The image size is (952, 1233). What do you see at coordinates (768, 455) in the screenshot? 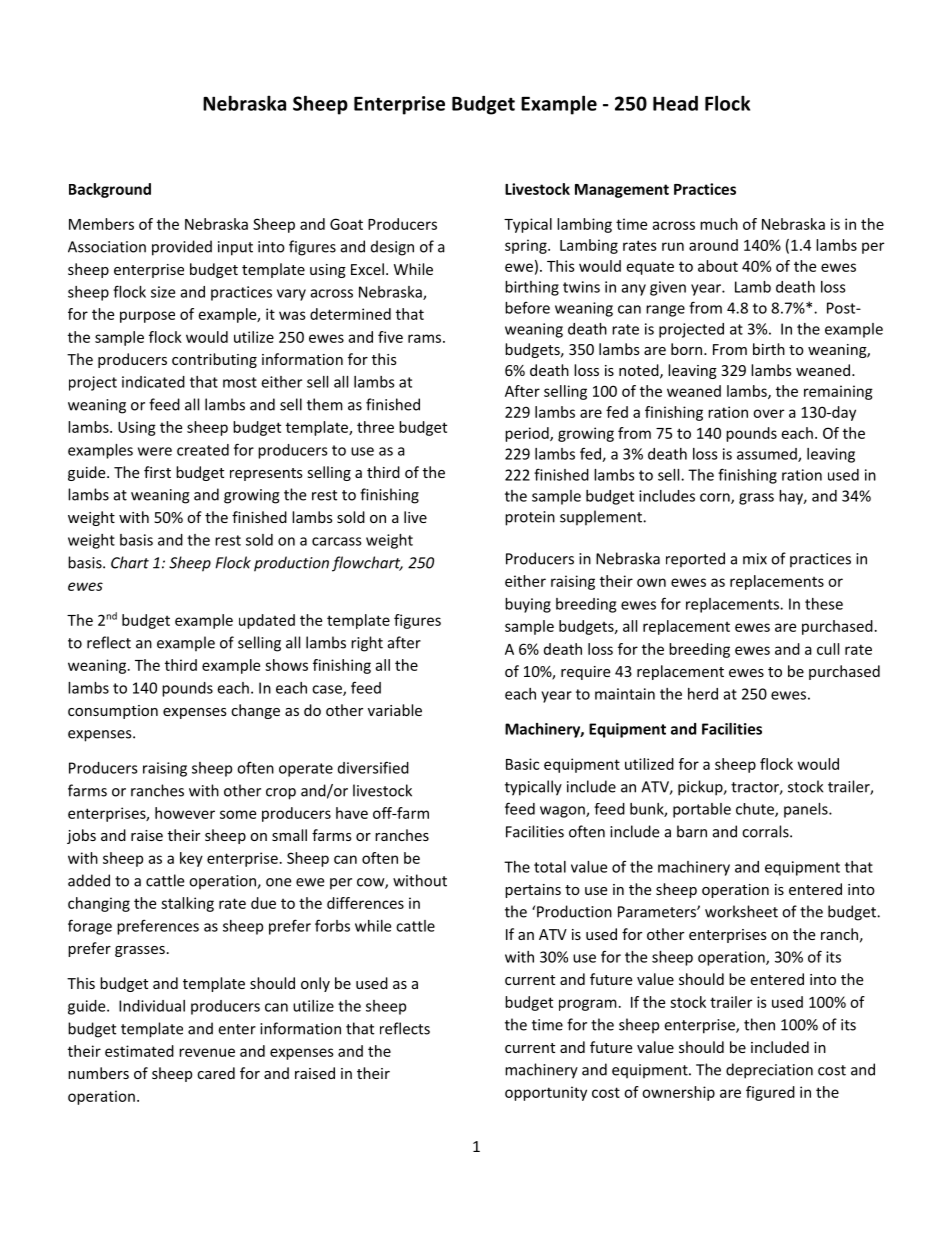
I see `assumed` at bounding box center [768, 455].
